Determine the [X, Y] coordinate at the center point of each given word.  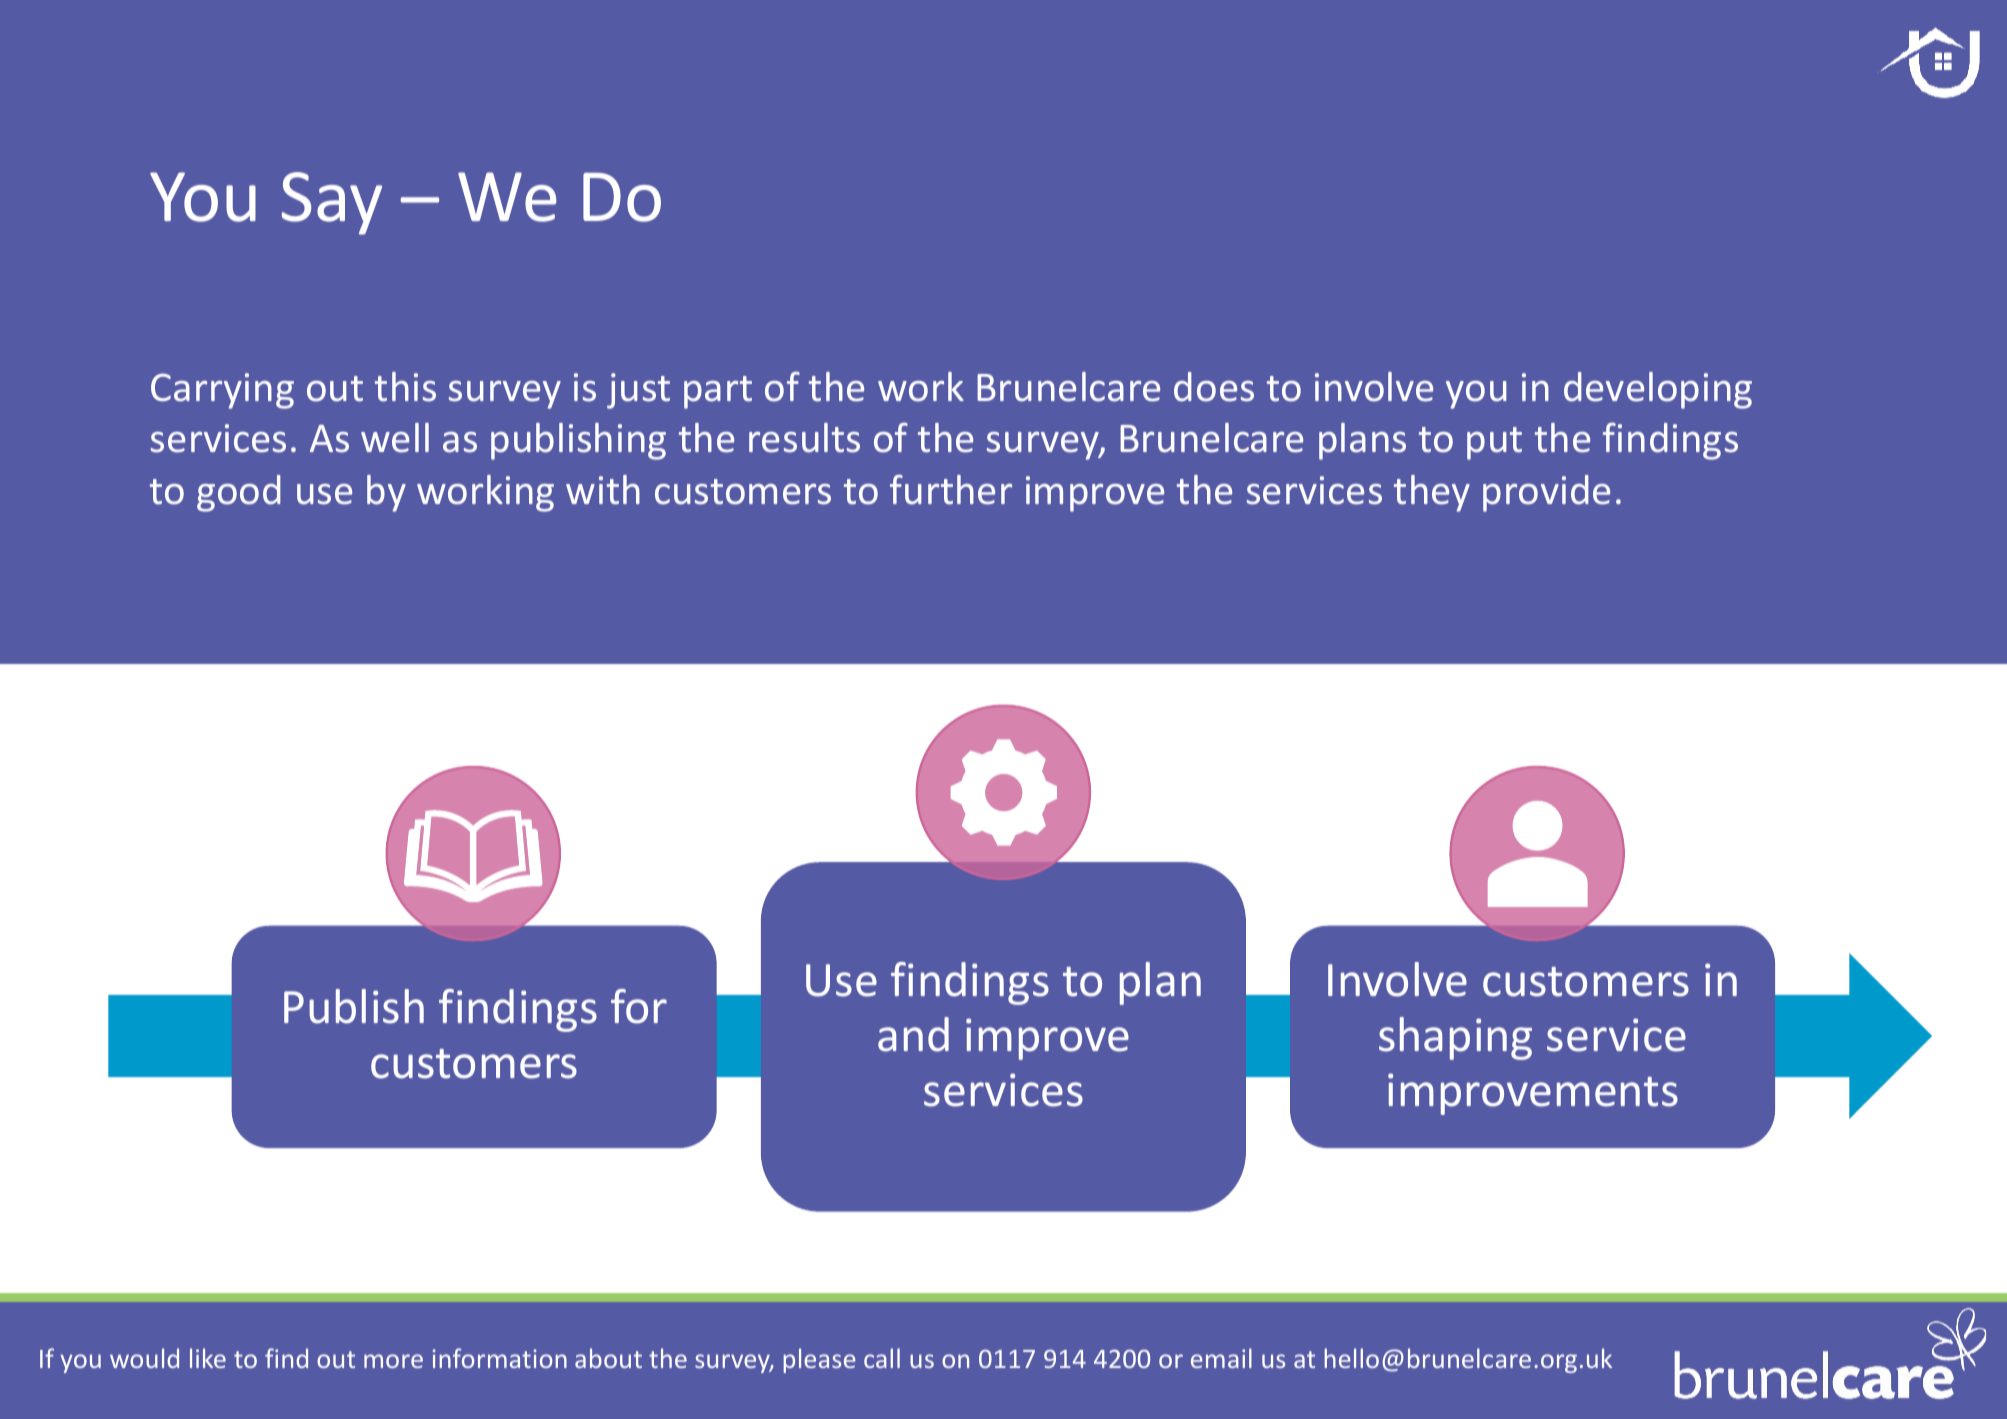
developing [1658, 390]
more [393, 1361]
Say [332, 203]
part [718, 392]
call [882, 1358]
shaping [1455, 1038]
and [913, 1034]
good [239, 493]
